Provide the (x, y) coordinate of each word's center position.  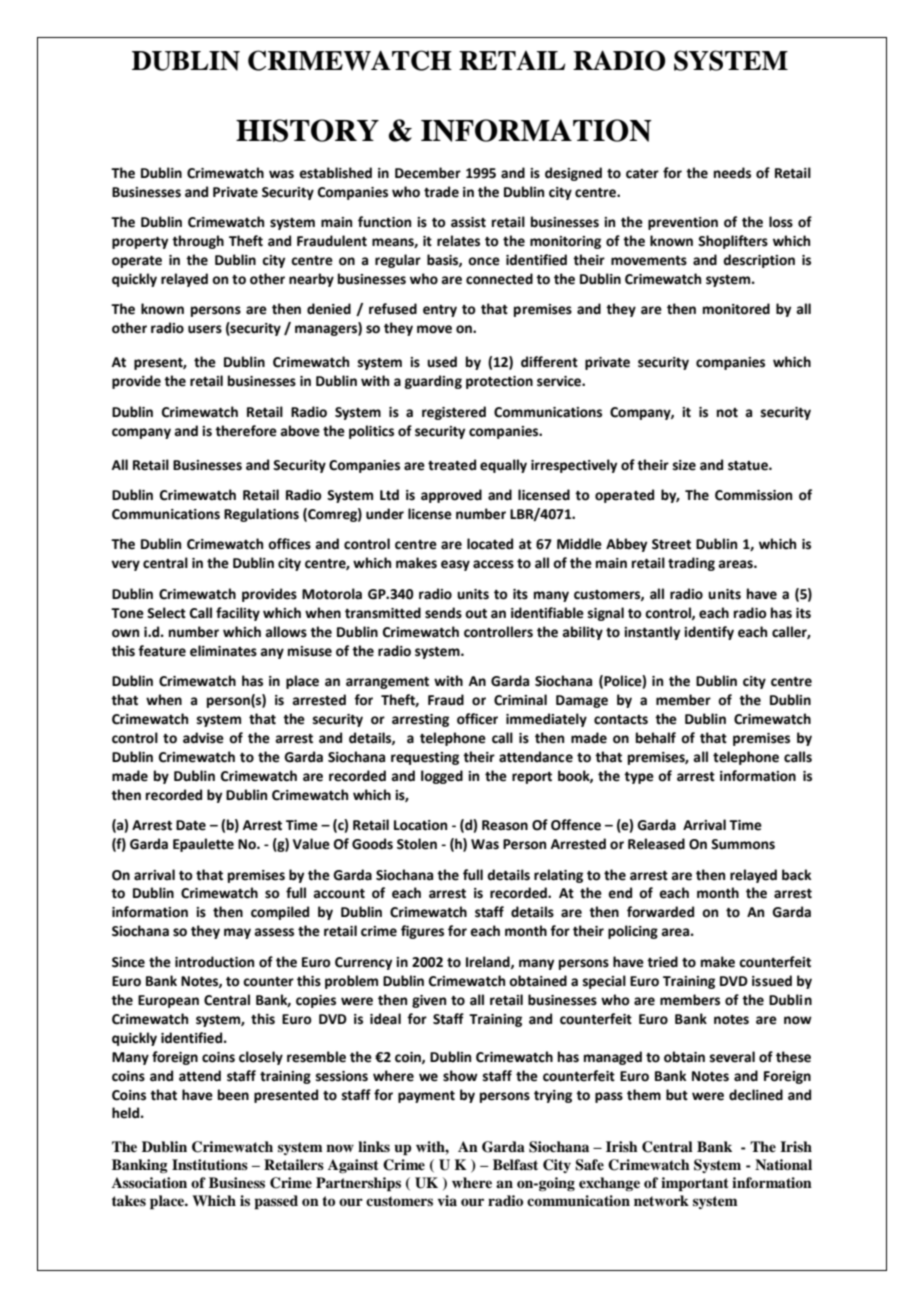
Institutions (210, 1164)
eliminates (223, 651)
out (476, 614)
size (684, 465)
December (428, 173)
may (237, 933)
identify (709, 633)
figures (422, 932)
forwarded (660, 912)
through (198, 242)
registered (454, 413)
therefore (246, 431)
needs (732, 173)
